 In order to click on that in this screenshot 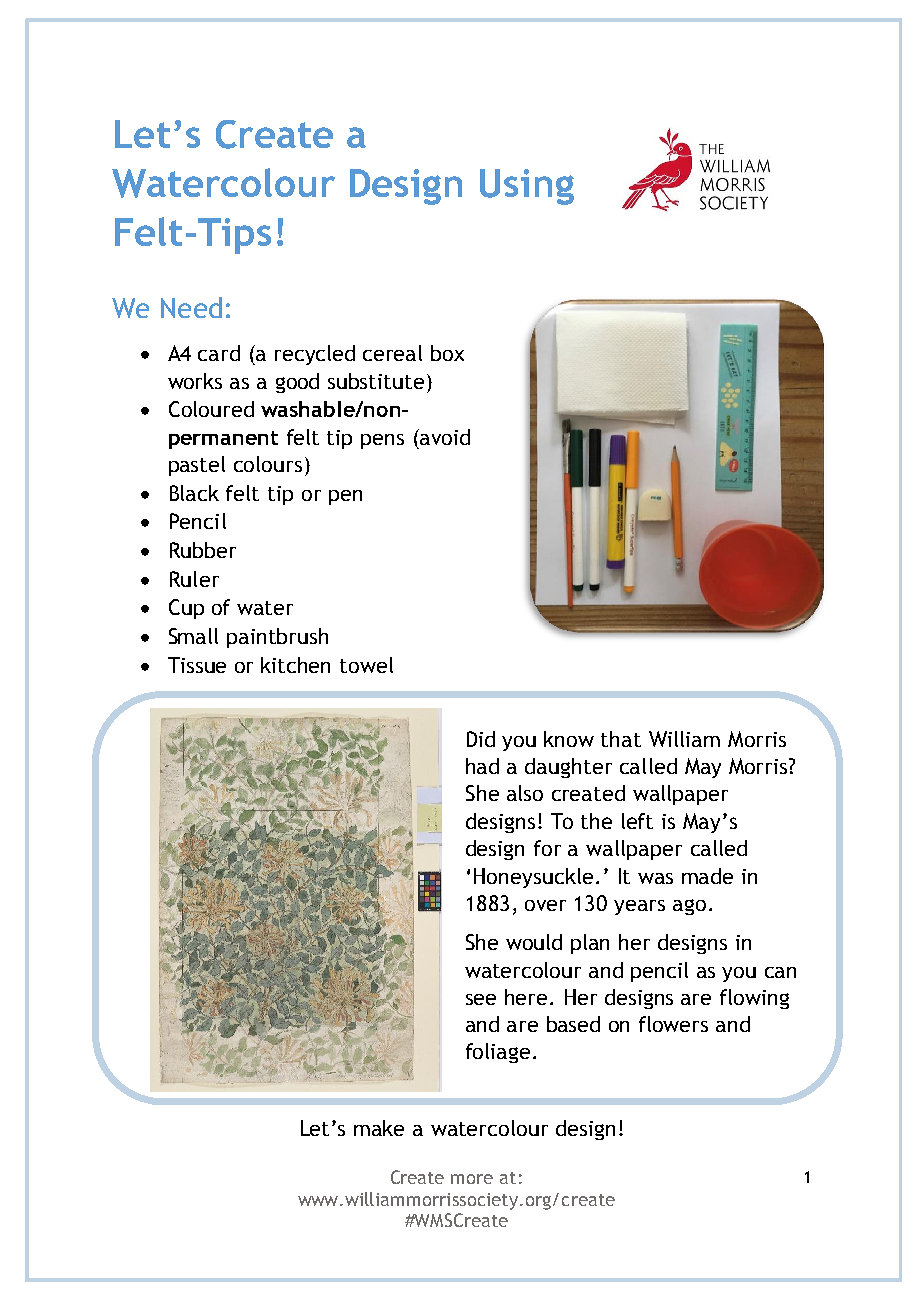, I will do `click(621, 739)`.
